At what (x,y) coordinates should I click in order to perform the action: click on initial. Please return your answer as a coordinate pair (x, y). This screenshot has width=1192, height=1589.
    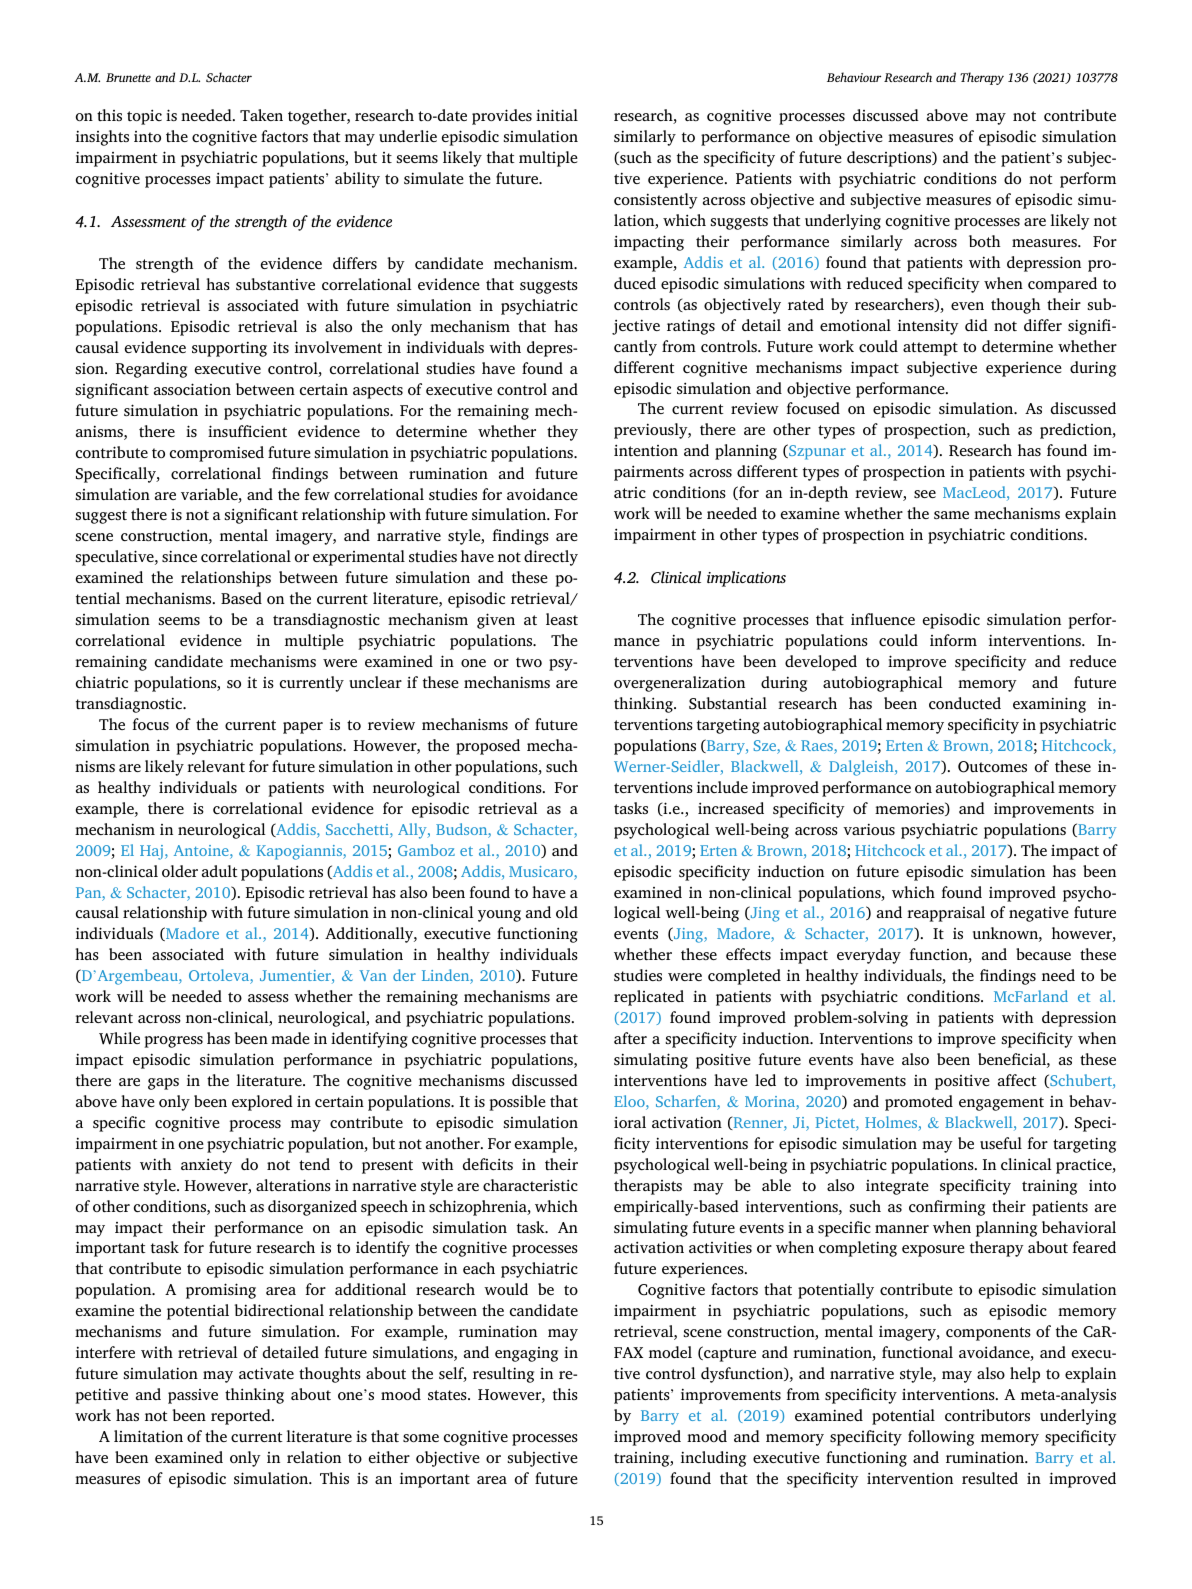
    Looking at the image, I should click on (557, 115).
